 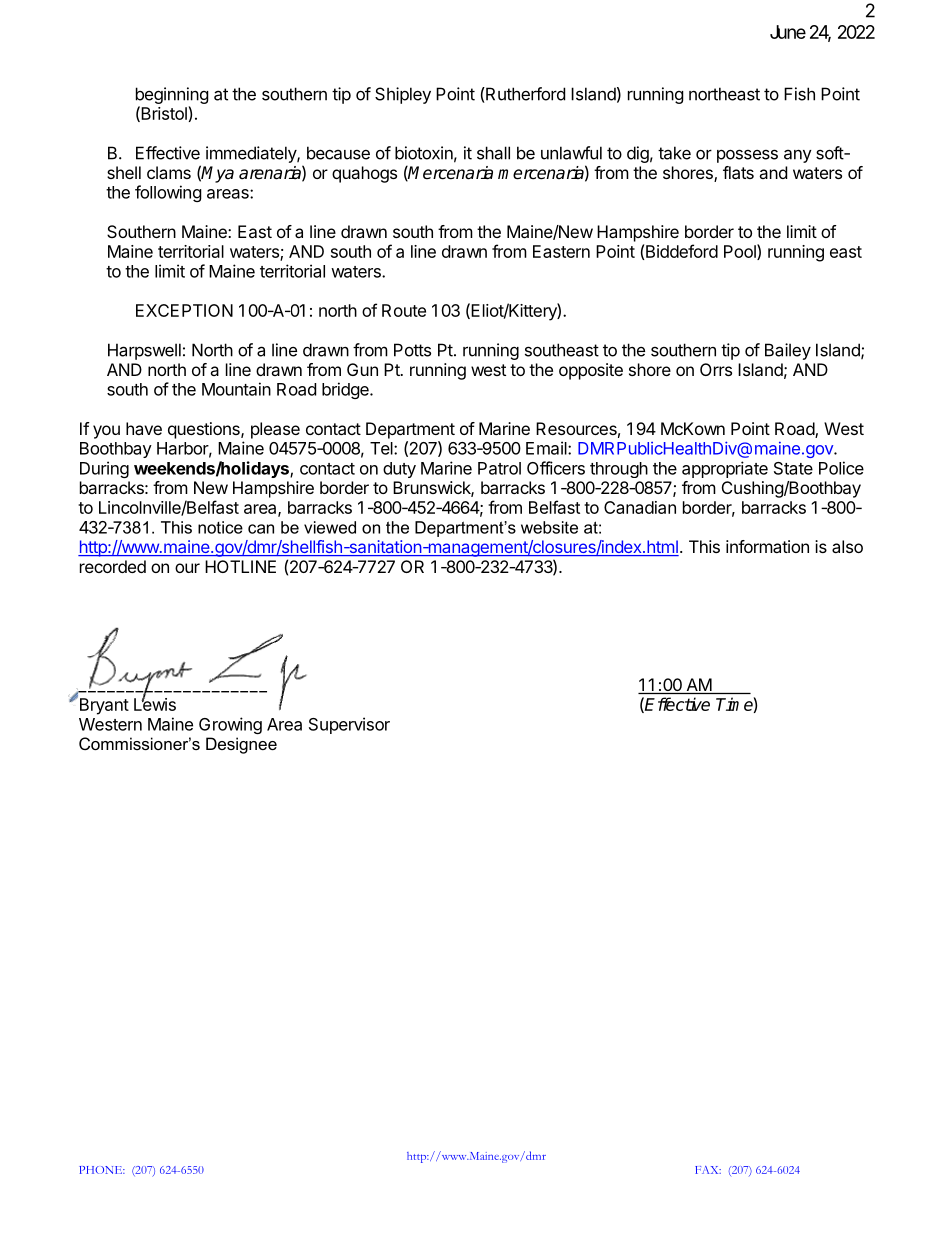 I want to click on Mountain, so click(x=236, y=389).
